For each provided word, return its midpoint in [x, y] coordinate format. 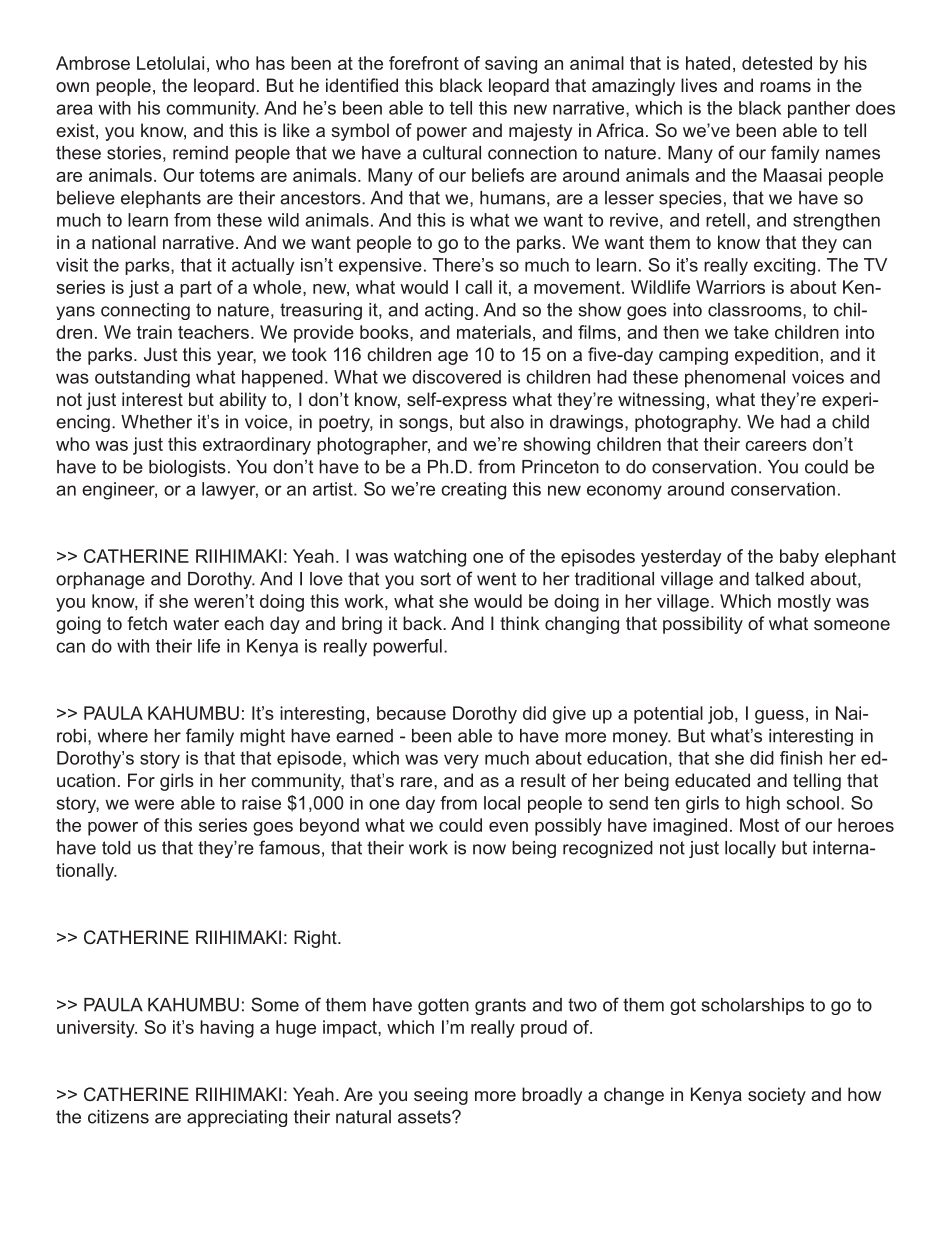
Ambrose [93, 63]
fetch [147, 623]
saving [511, 65]
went [496, 579]
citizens [118, 1117]
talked [779, 579]
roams [785, 87]
